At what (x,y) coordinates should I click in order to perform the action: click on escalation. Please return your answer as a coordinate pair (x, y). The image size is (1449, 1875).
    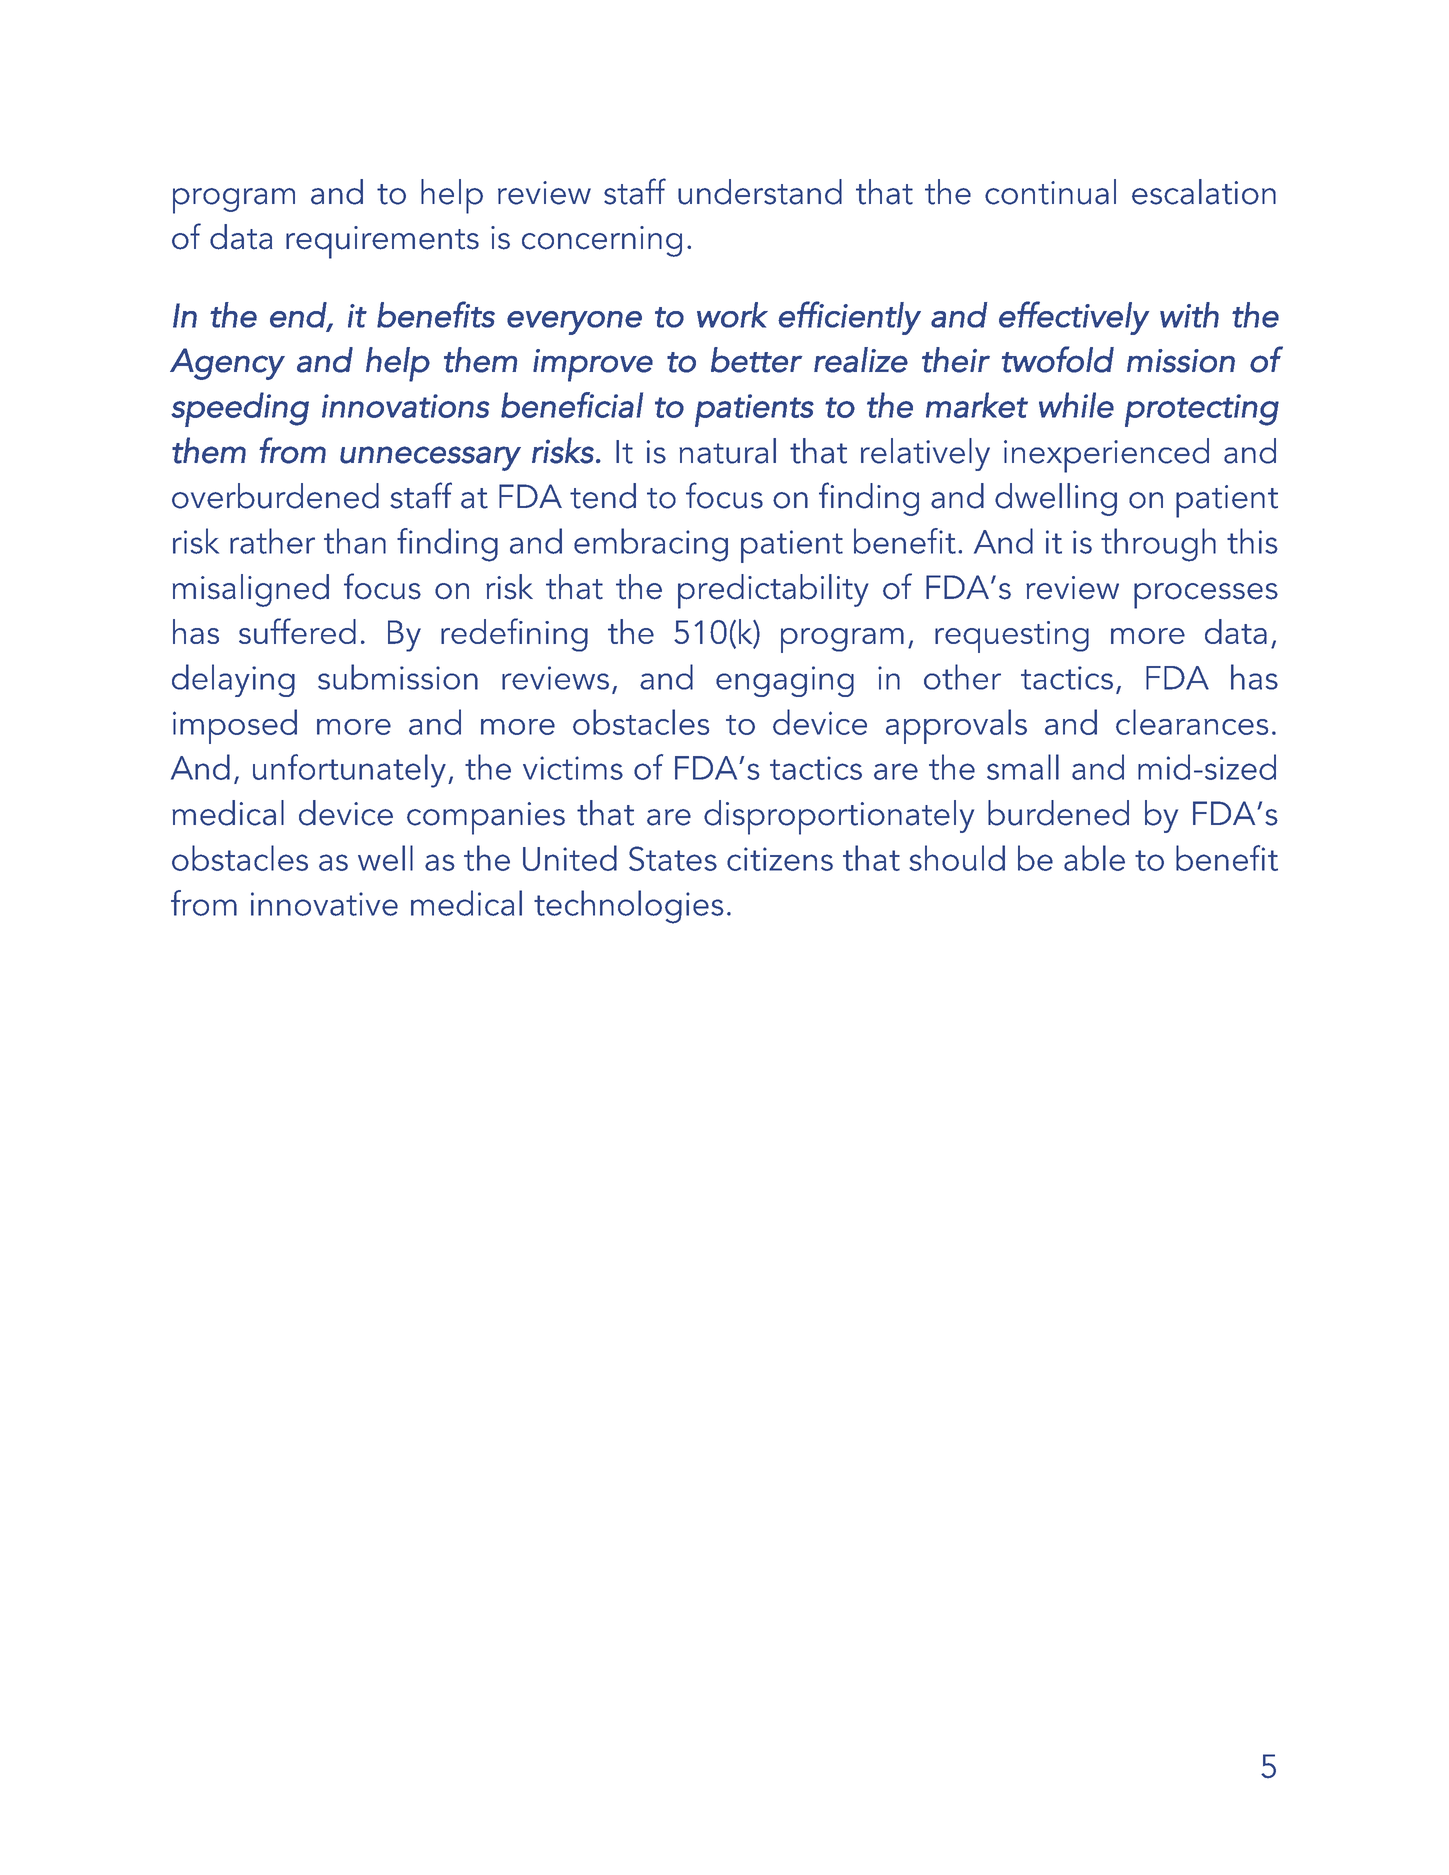
    Looking at the image, I should click on (1204, 192).
